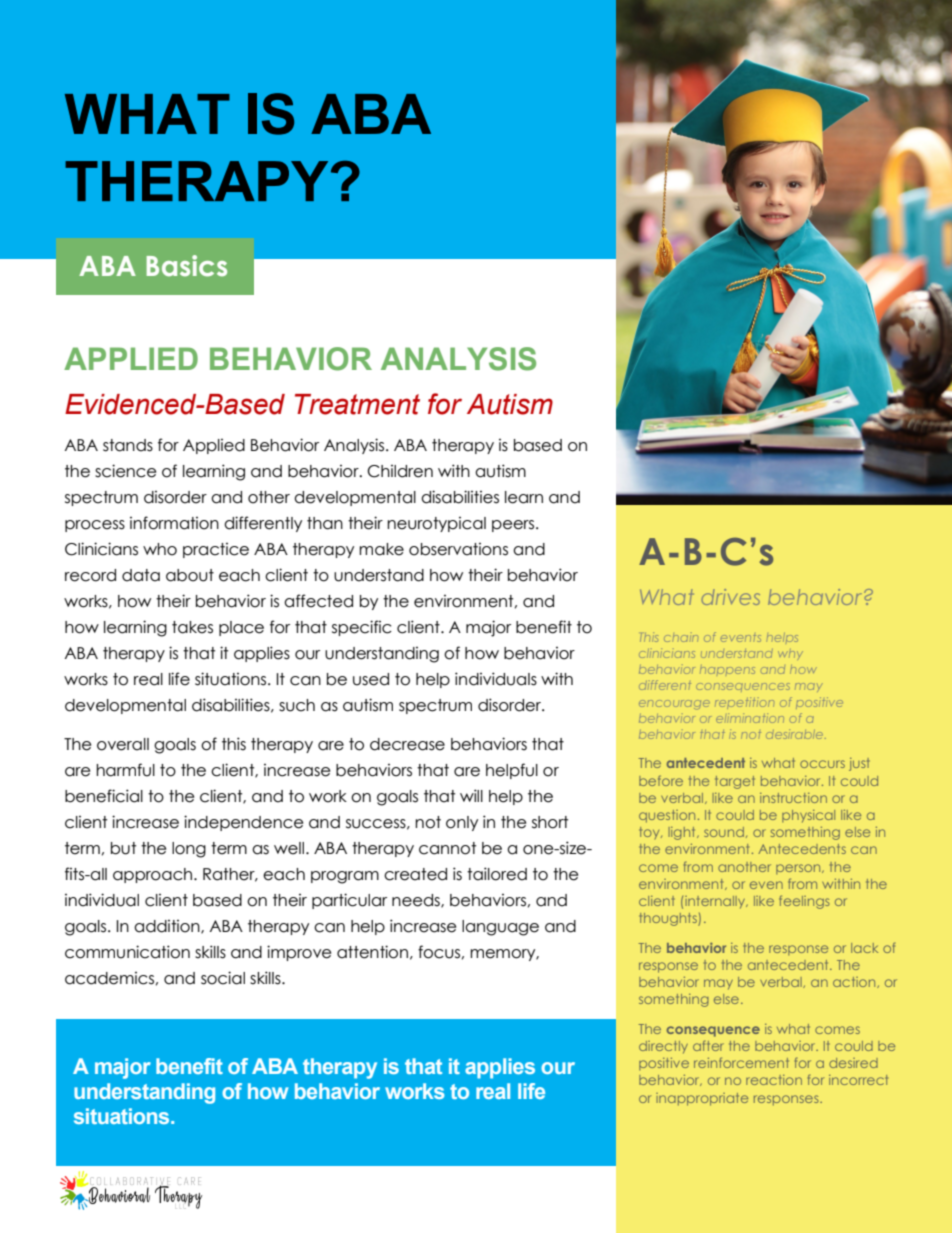  I want to click on Treatment, so click(357, 404).
